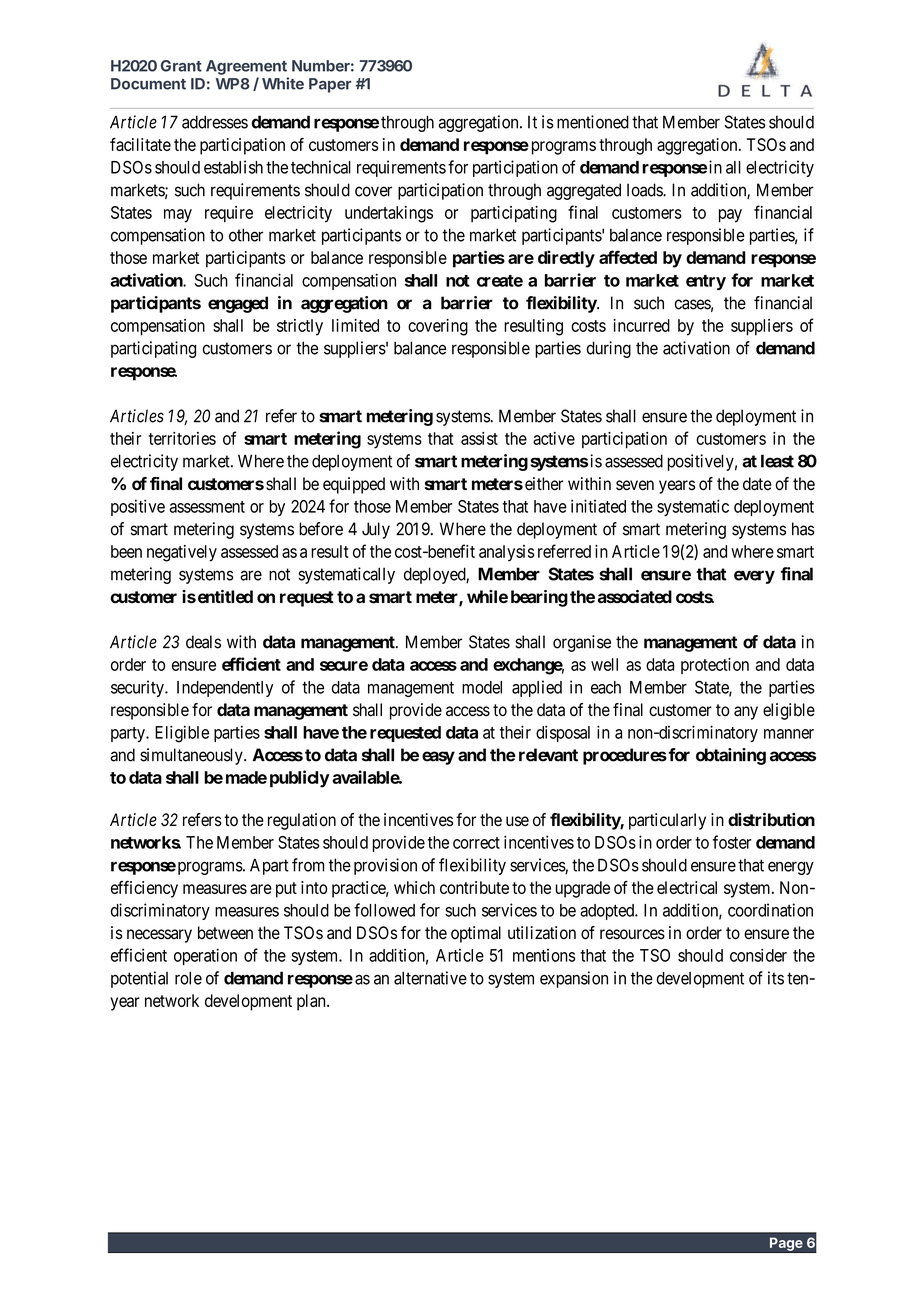 This image has width=924, height=1308. What do you see at coordinates (506, 553) in the image?
I see `analysis` at bounding box center [506, 553].
